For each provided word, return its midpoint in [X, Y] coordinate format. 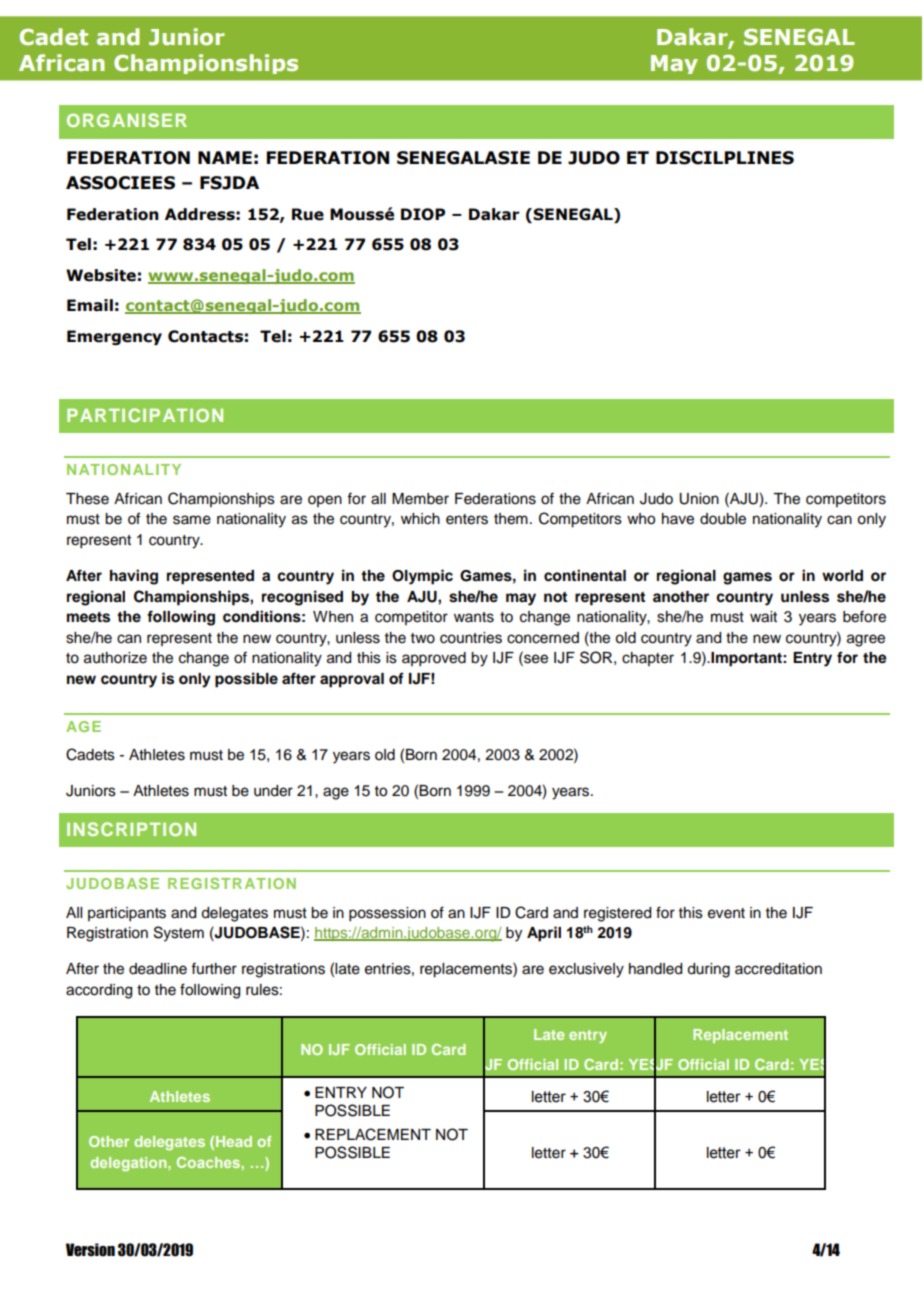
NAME [225, 157]
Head [234, 1141]
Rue [308, 214]
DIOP [423, 214]
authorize [115, 658]
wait [763, 617]
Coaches [208, 1162]
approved [434, 659]
